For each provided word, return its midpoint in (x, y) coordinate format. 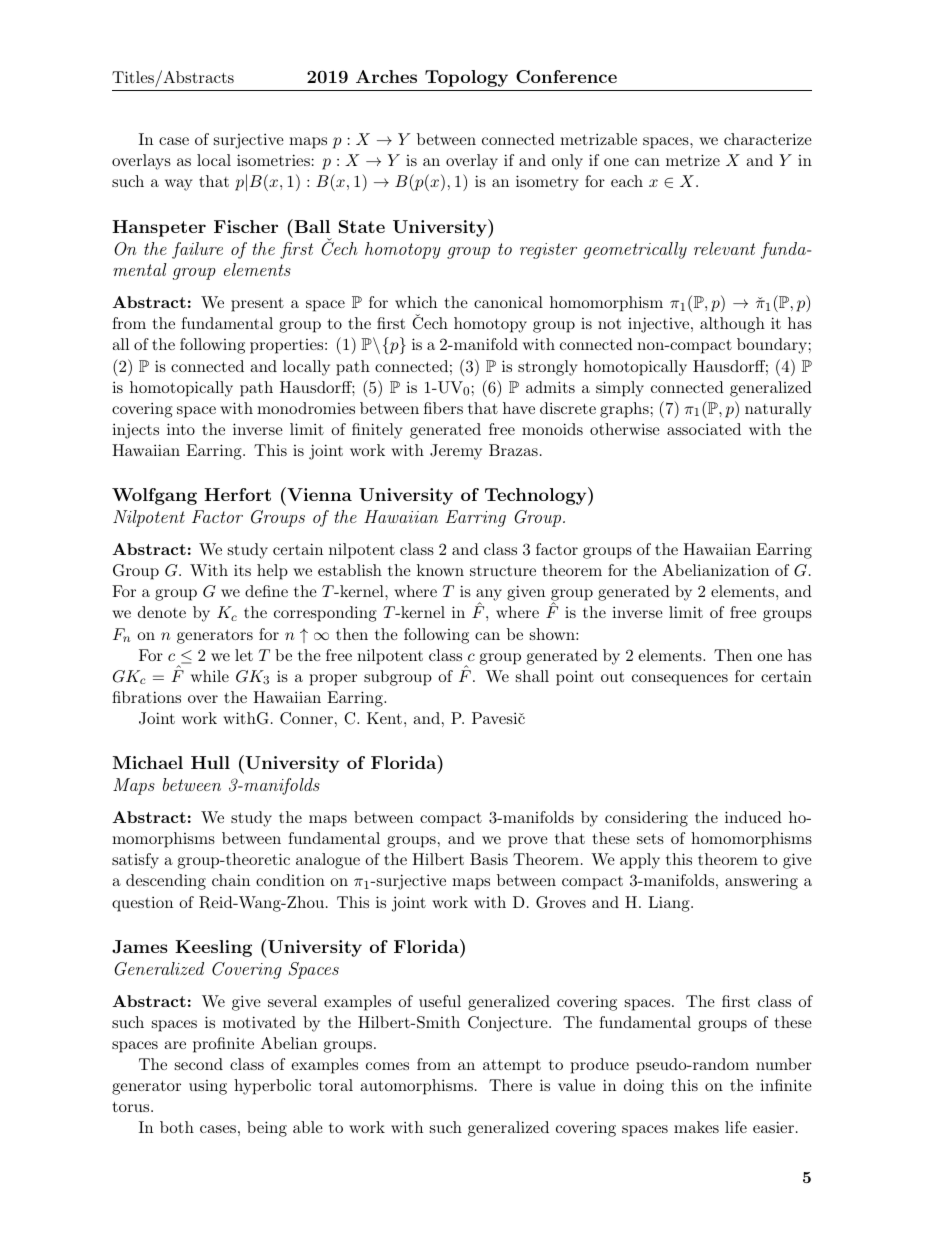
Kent (384, 718)
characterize (768, 139)
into (181, 429)
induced (753, 817)
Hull (210, 762)
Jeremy (456, 452)
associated (704, 429)
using (208, 1087)
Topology (466, 78)
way (179, 185)
